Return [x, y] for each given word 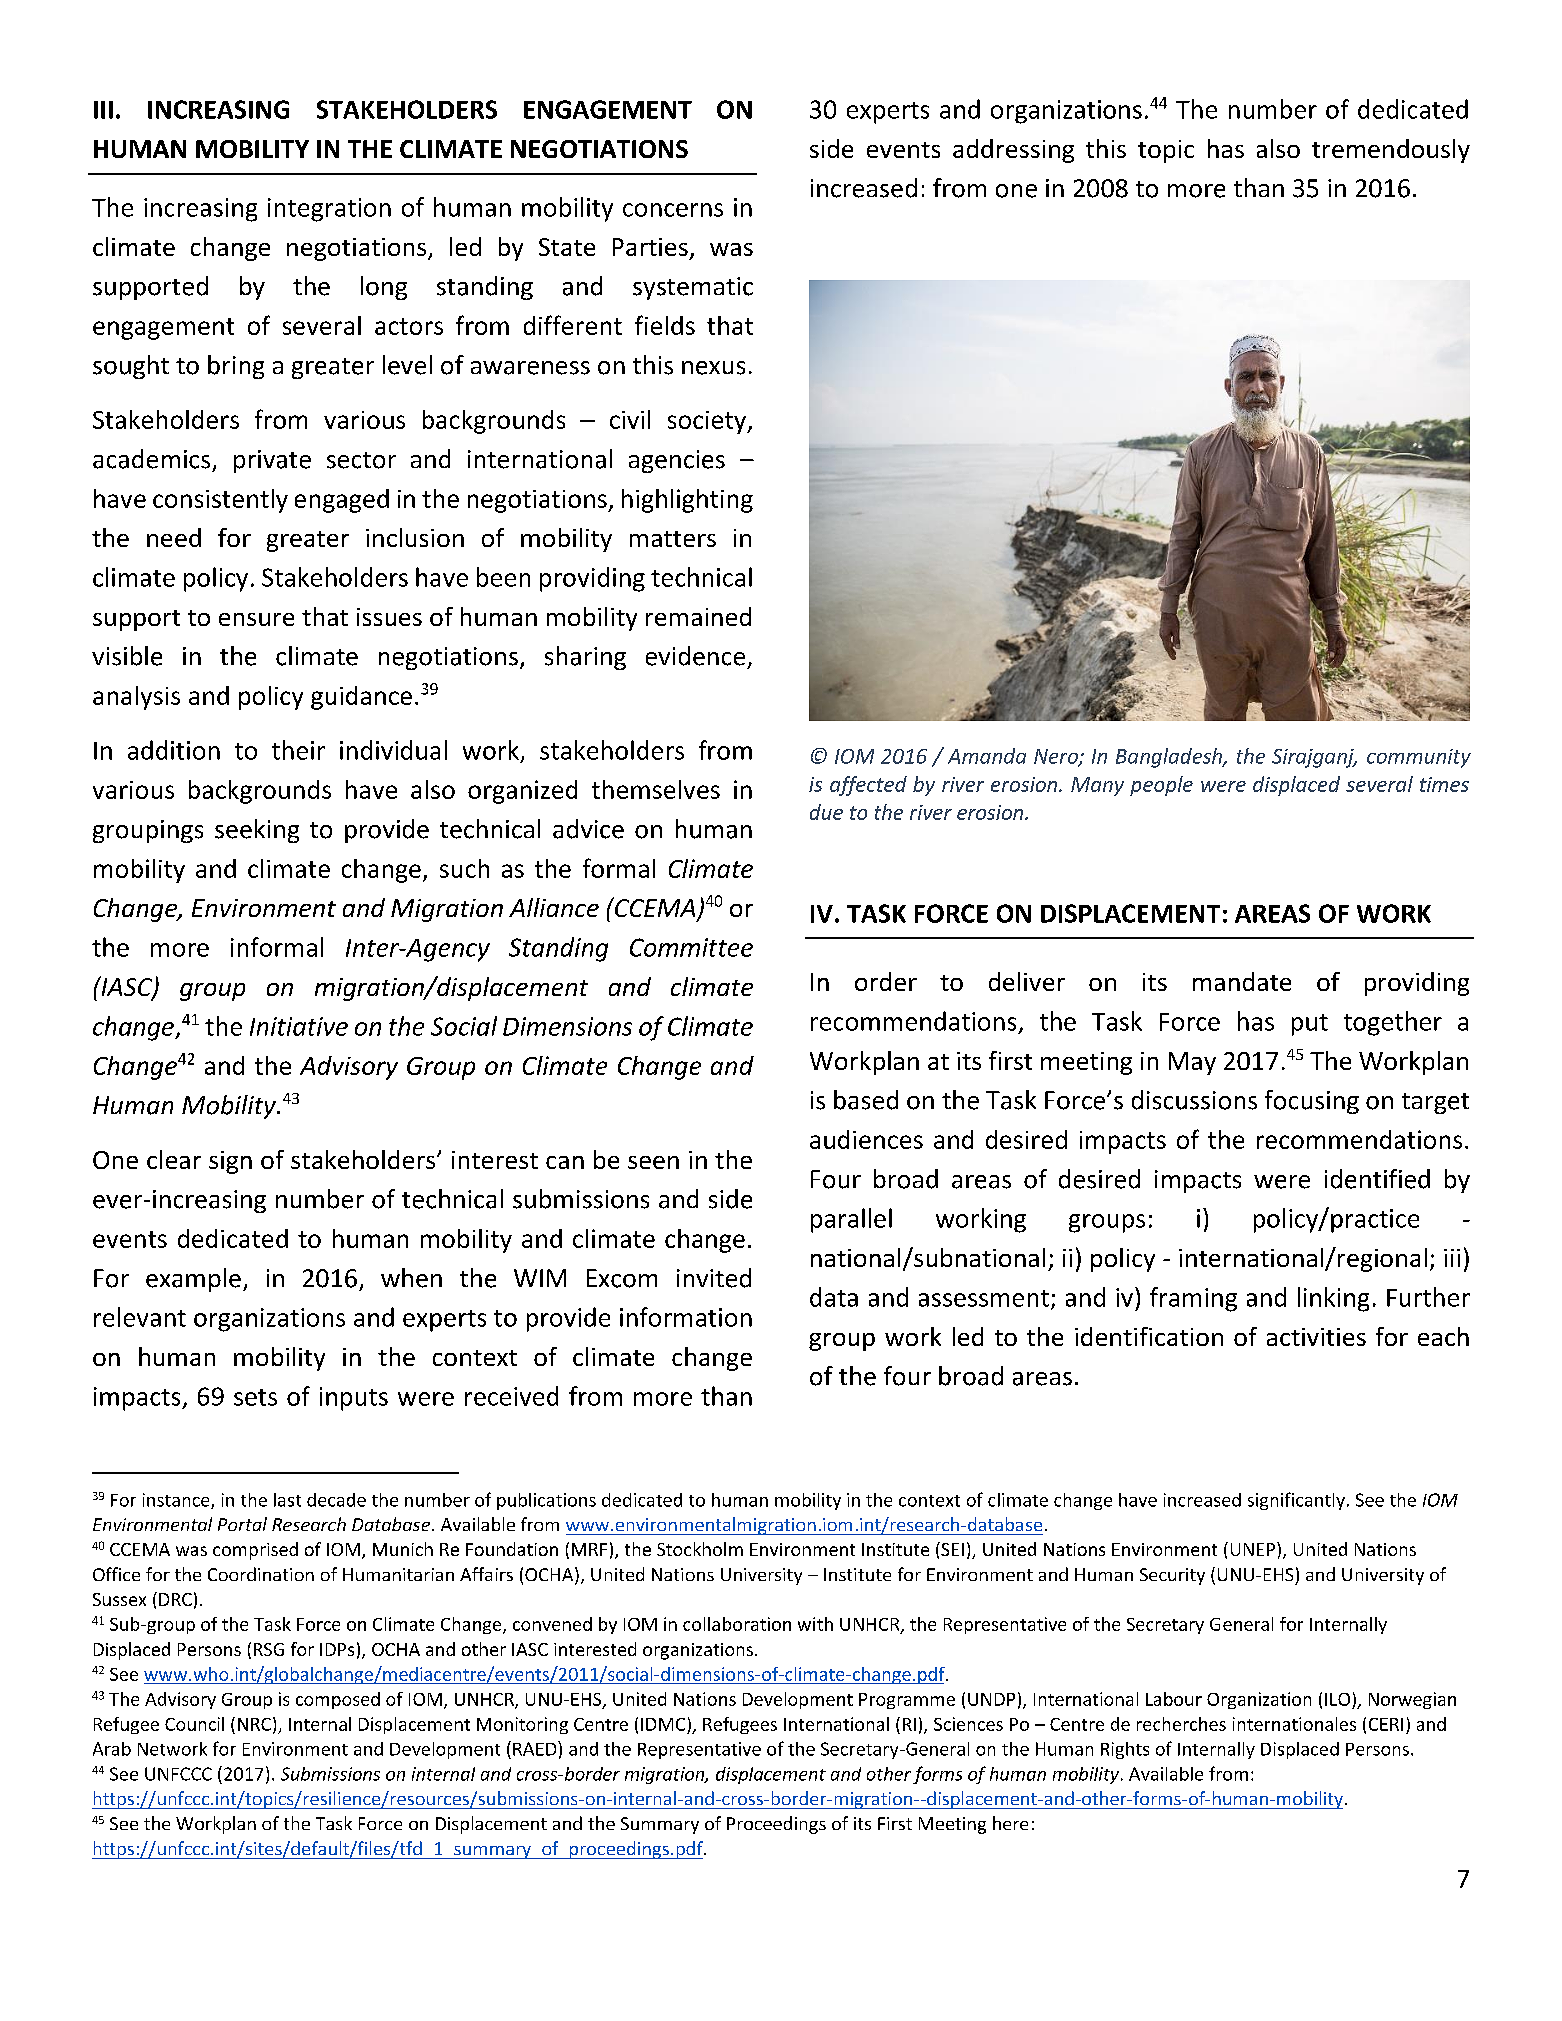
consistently [220, 501]
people [1161, 786]
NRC [254, 1724]
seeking [257, 831]
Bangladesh [1170, 758]
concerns [673, 210]
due [826, 812]
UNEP [1254, 1549]
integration [329, 210]
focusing [1312, 1102]
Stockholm [700, 1549]
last [287, 1500]
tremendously [1391, 151]
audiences [866, 1139]
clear [174, 1159]
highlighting [687, 501]
